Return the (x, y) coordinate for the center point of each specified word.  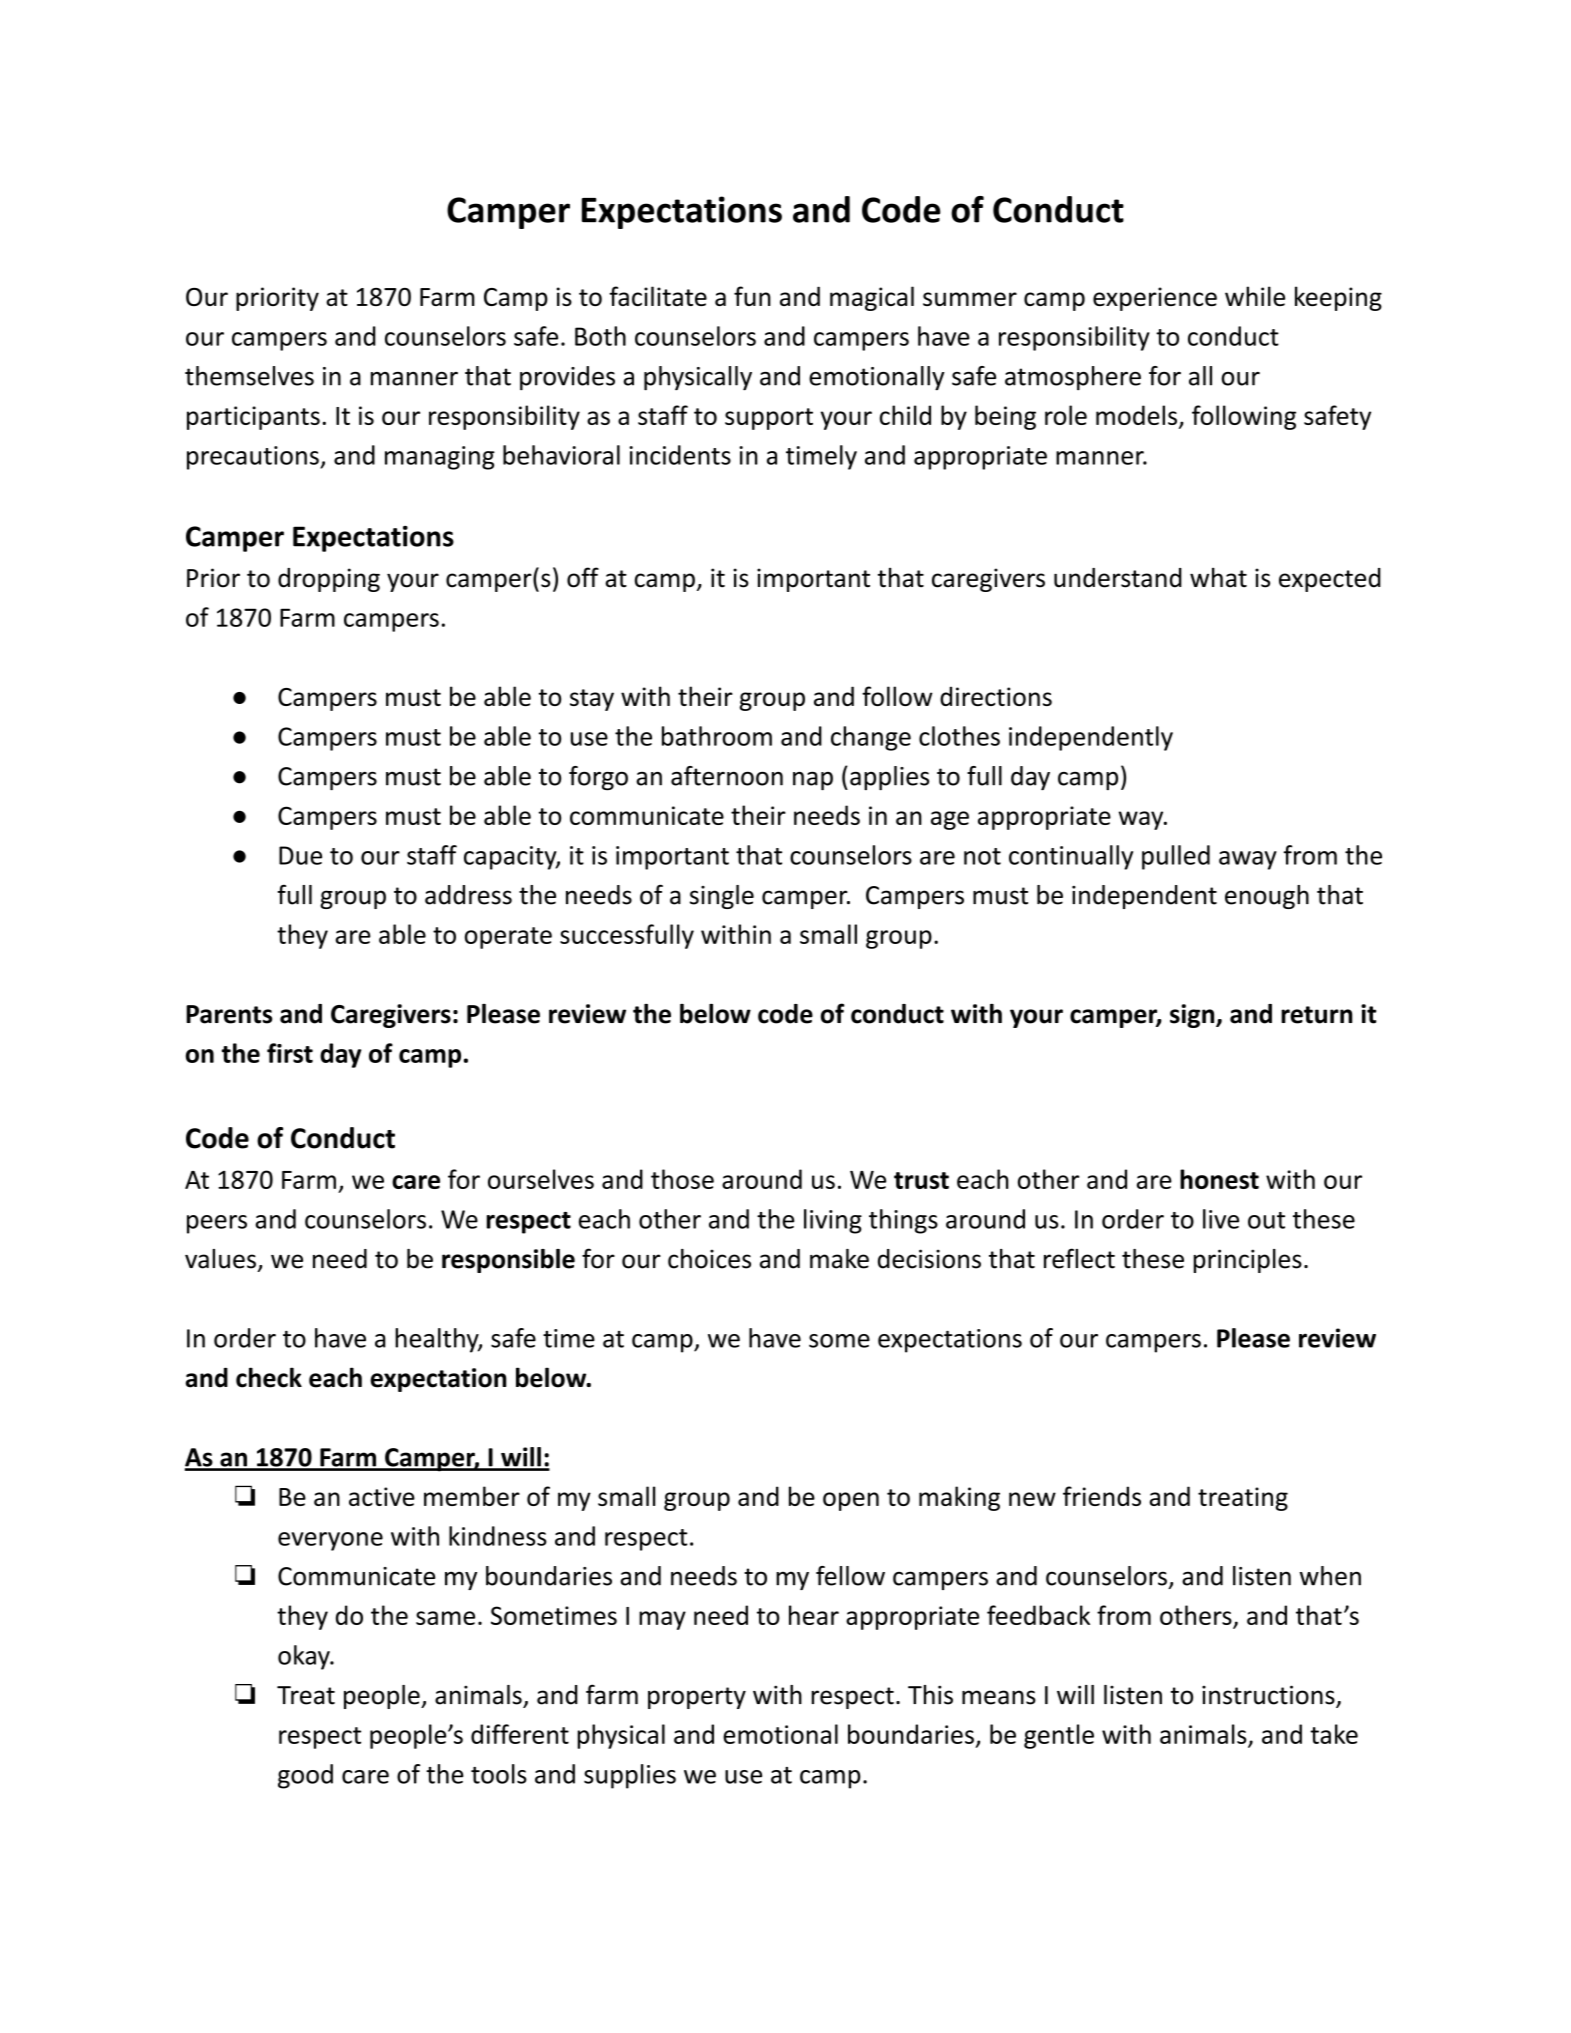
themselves (249, 376)
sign (1193, 1016)
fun (752, 296)
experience (1155, 299)
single (722, 897)
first (290, 1053)
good (305, 1776)
